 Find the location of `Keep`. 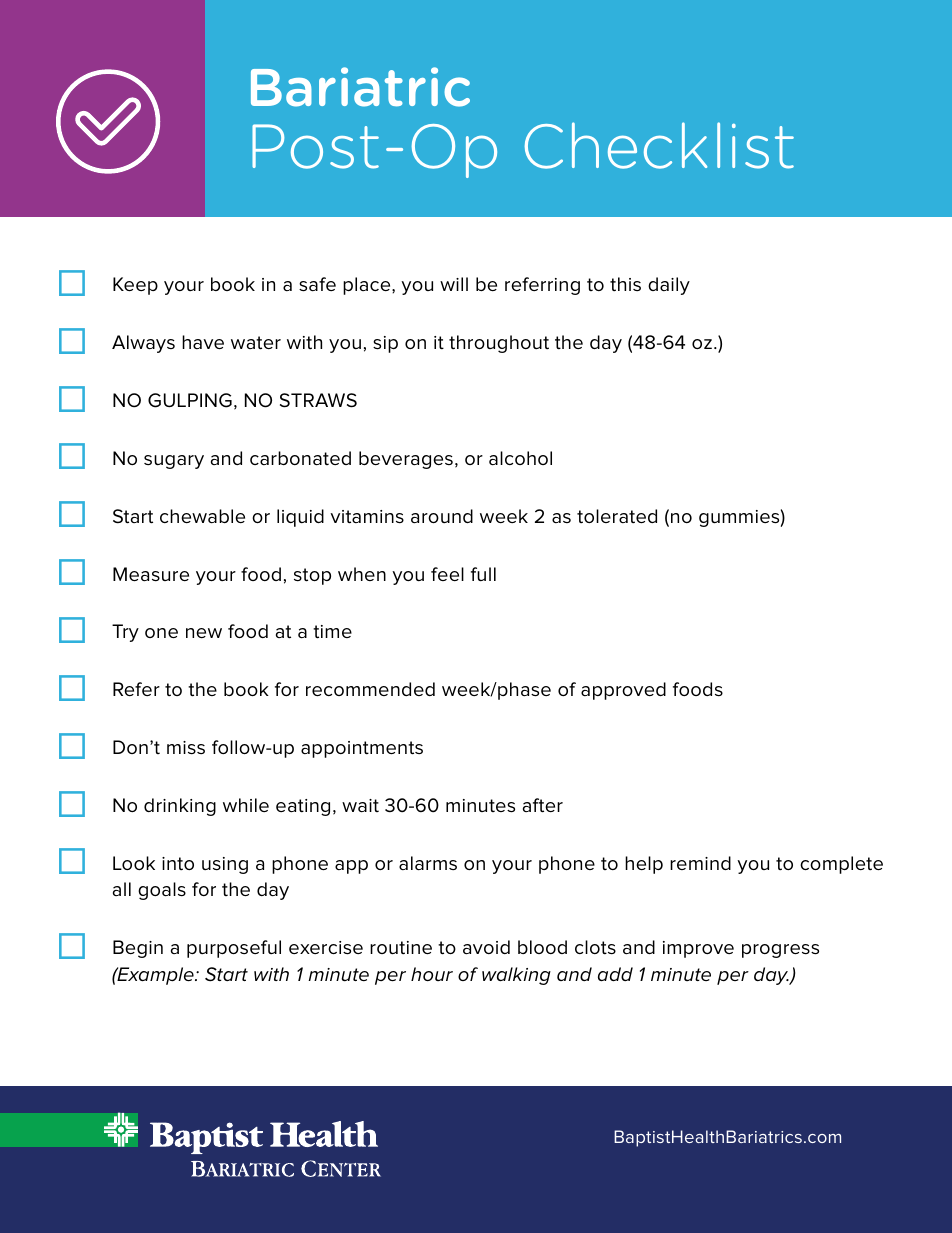

Keep is located at coordinates (135, 286).
